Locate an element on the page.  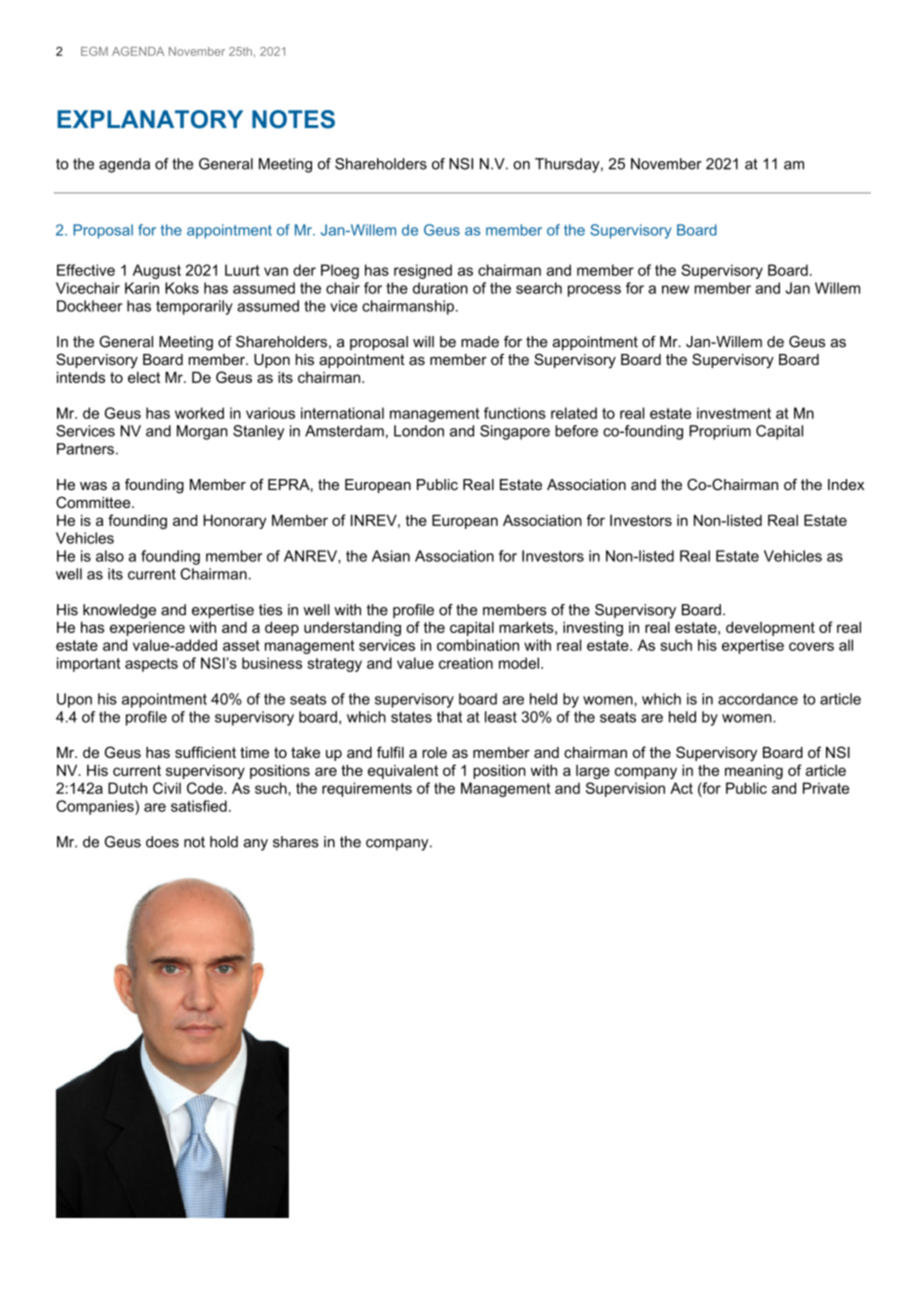
Asian is located at coordinates (391, 556).
